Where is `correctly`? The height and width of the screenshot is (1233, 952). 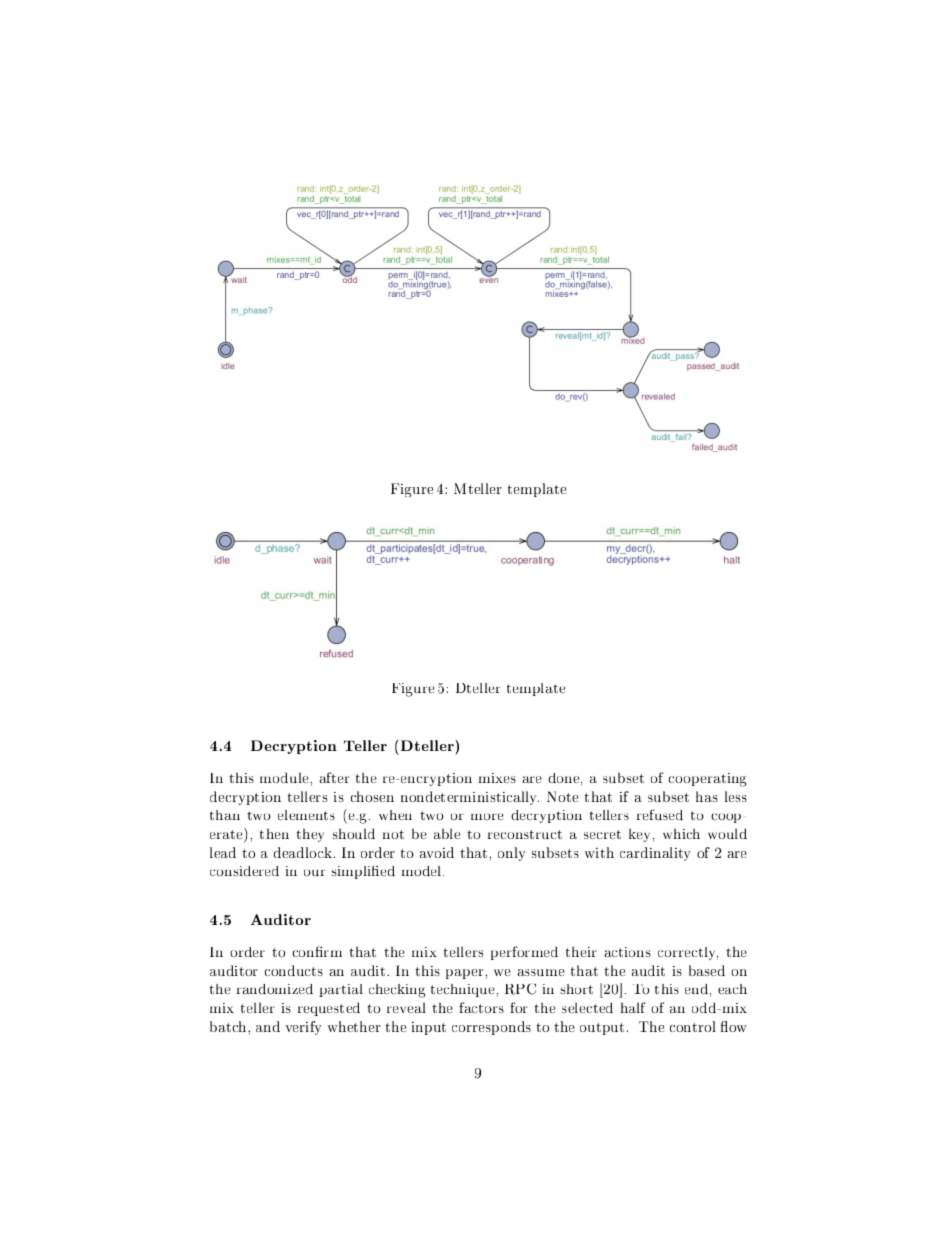
correctly is located at coordinates (688, 953).
